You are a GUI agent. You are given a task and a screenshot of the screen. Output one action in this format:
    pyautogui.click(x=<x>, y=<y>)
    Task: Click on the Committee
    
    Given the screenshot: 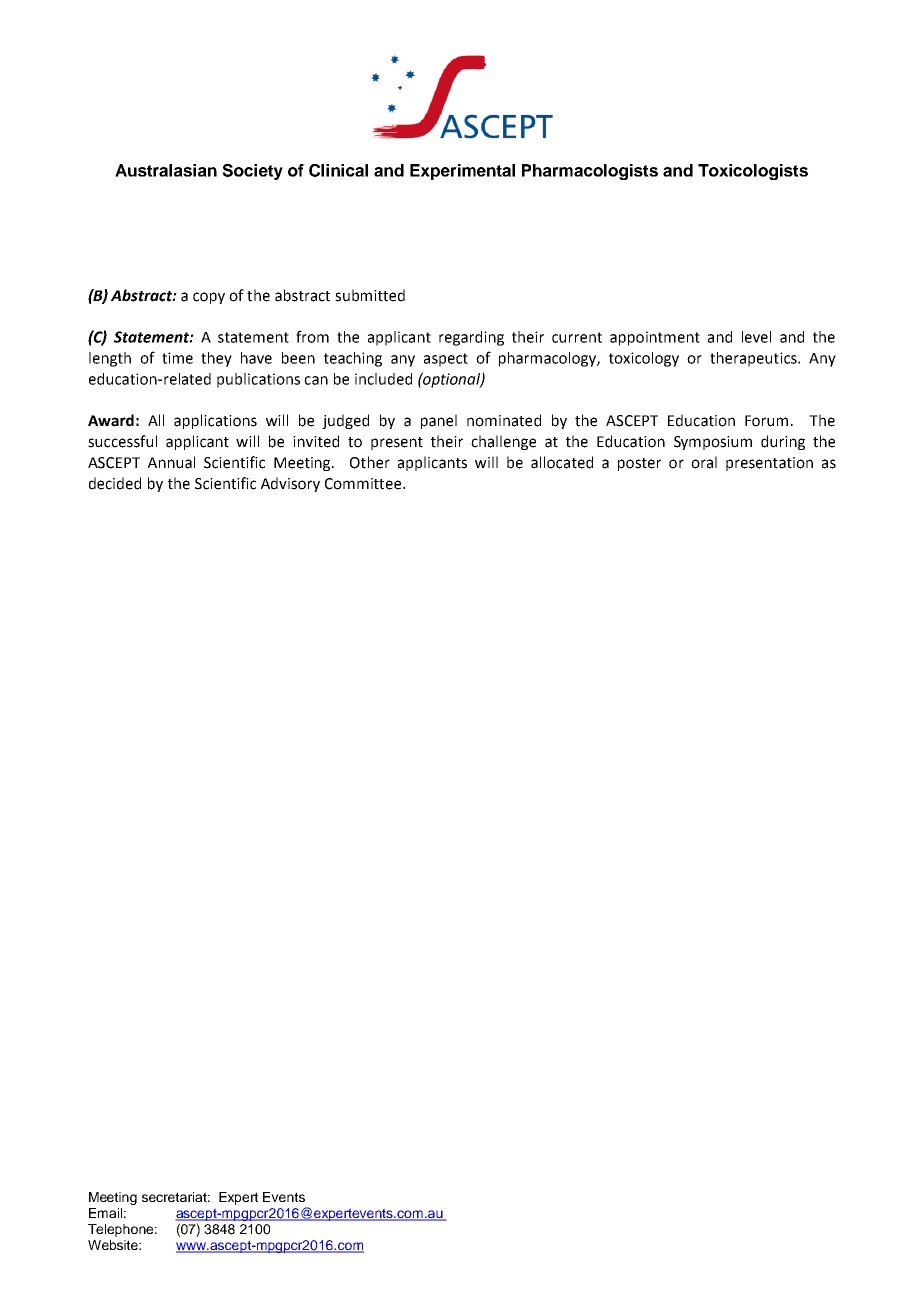 What is the action you would take?
    pyautogui.click(x=364, y=484)
